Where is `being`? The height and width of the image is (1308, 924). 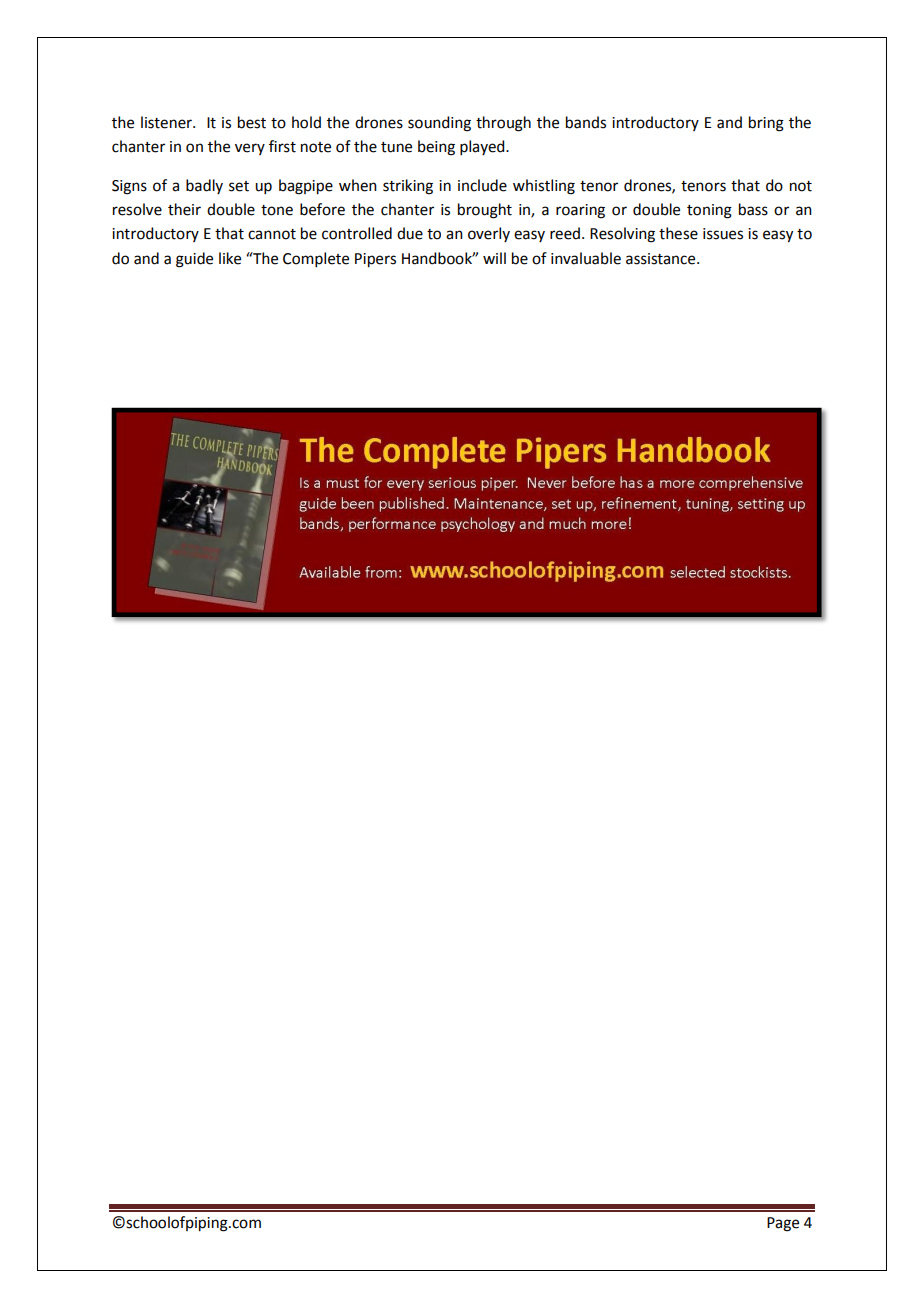 being is located at coordinates (436, 148).
